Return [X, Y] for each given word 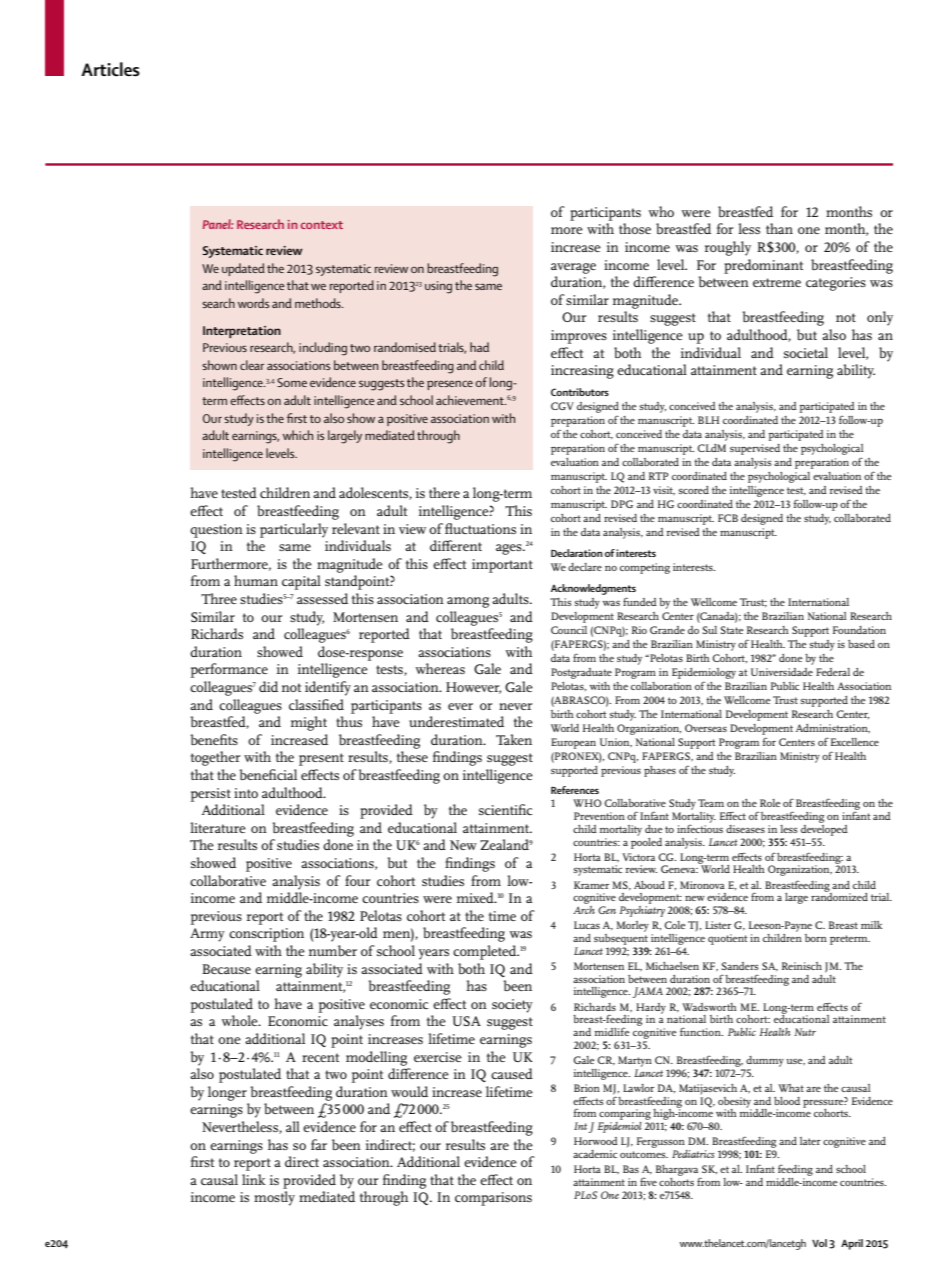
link [254, 1179]
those [635, 228]
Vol [819, 1243]
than [779, 228]
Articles [110, 69]
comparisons [493, 1199]
